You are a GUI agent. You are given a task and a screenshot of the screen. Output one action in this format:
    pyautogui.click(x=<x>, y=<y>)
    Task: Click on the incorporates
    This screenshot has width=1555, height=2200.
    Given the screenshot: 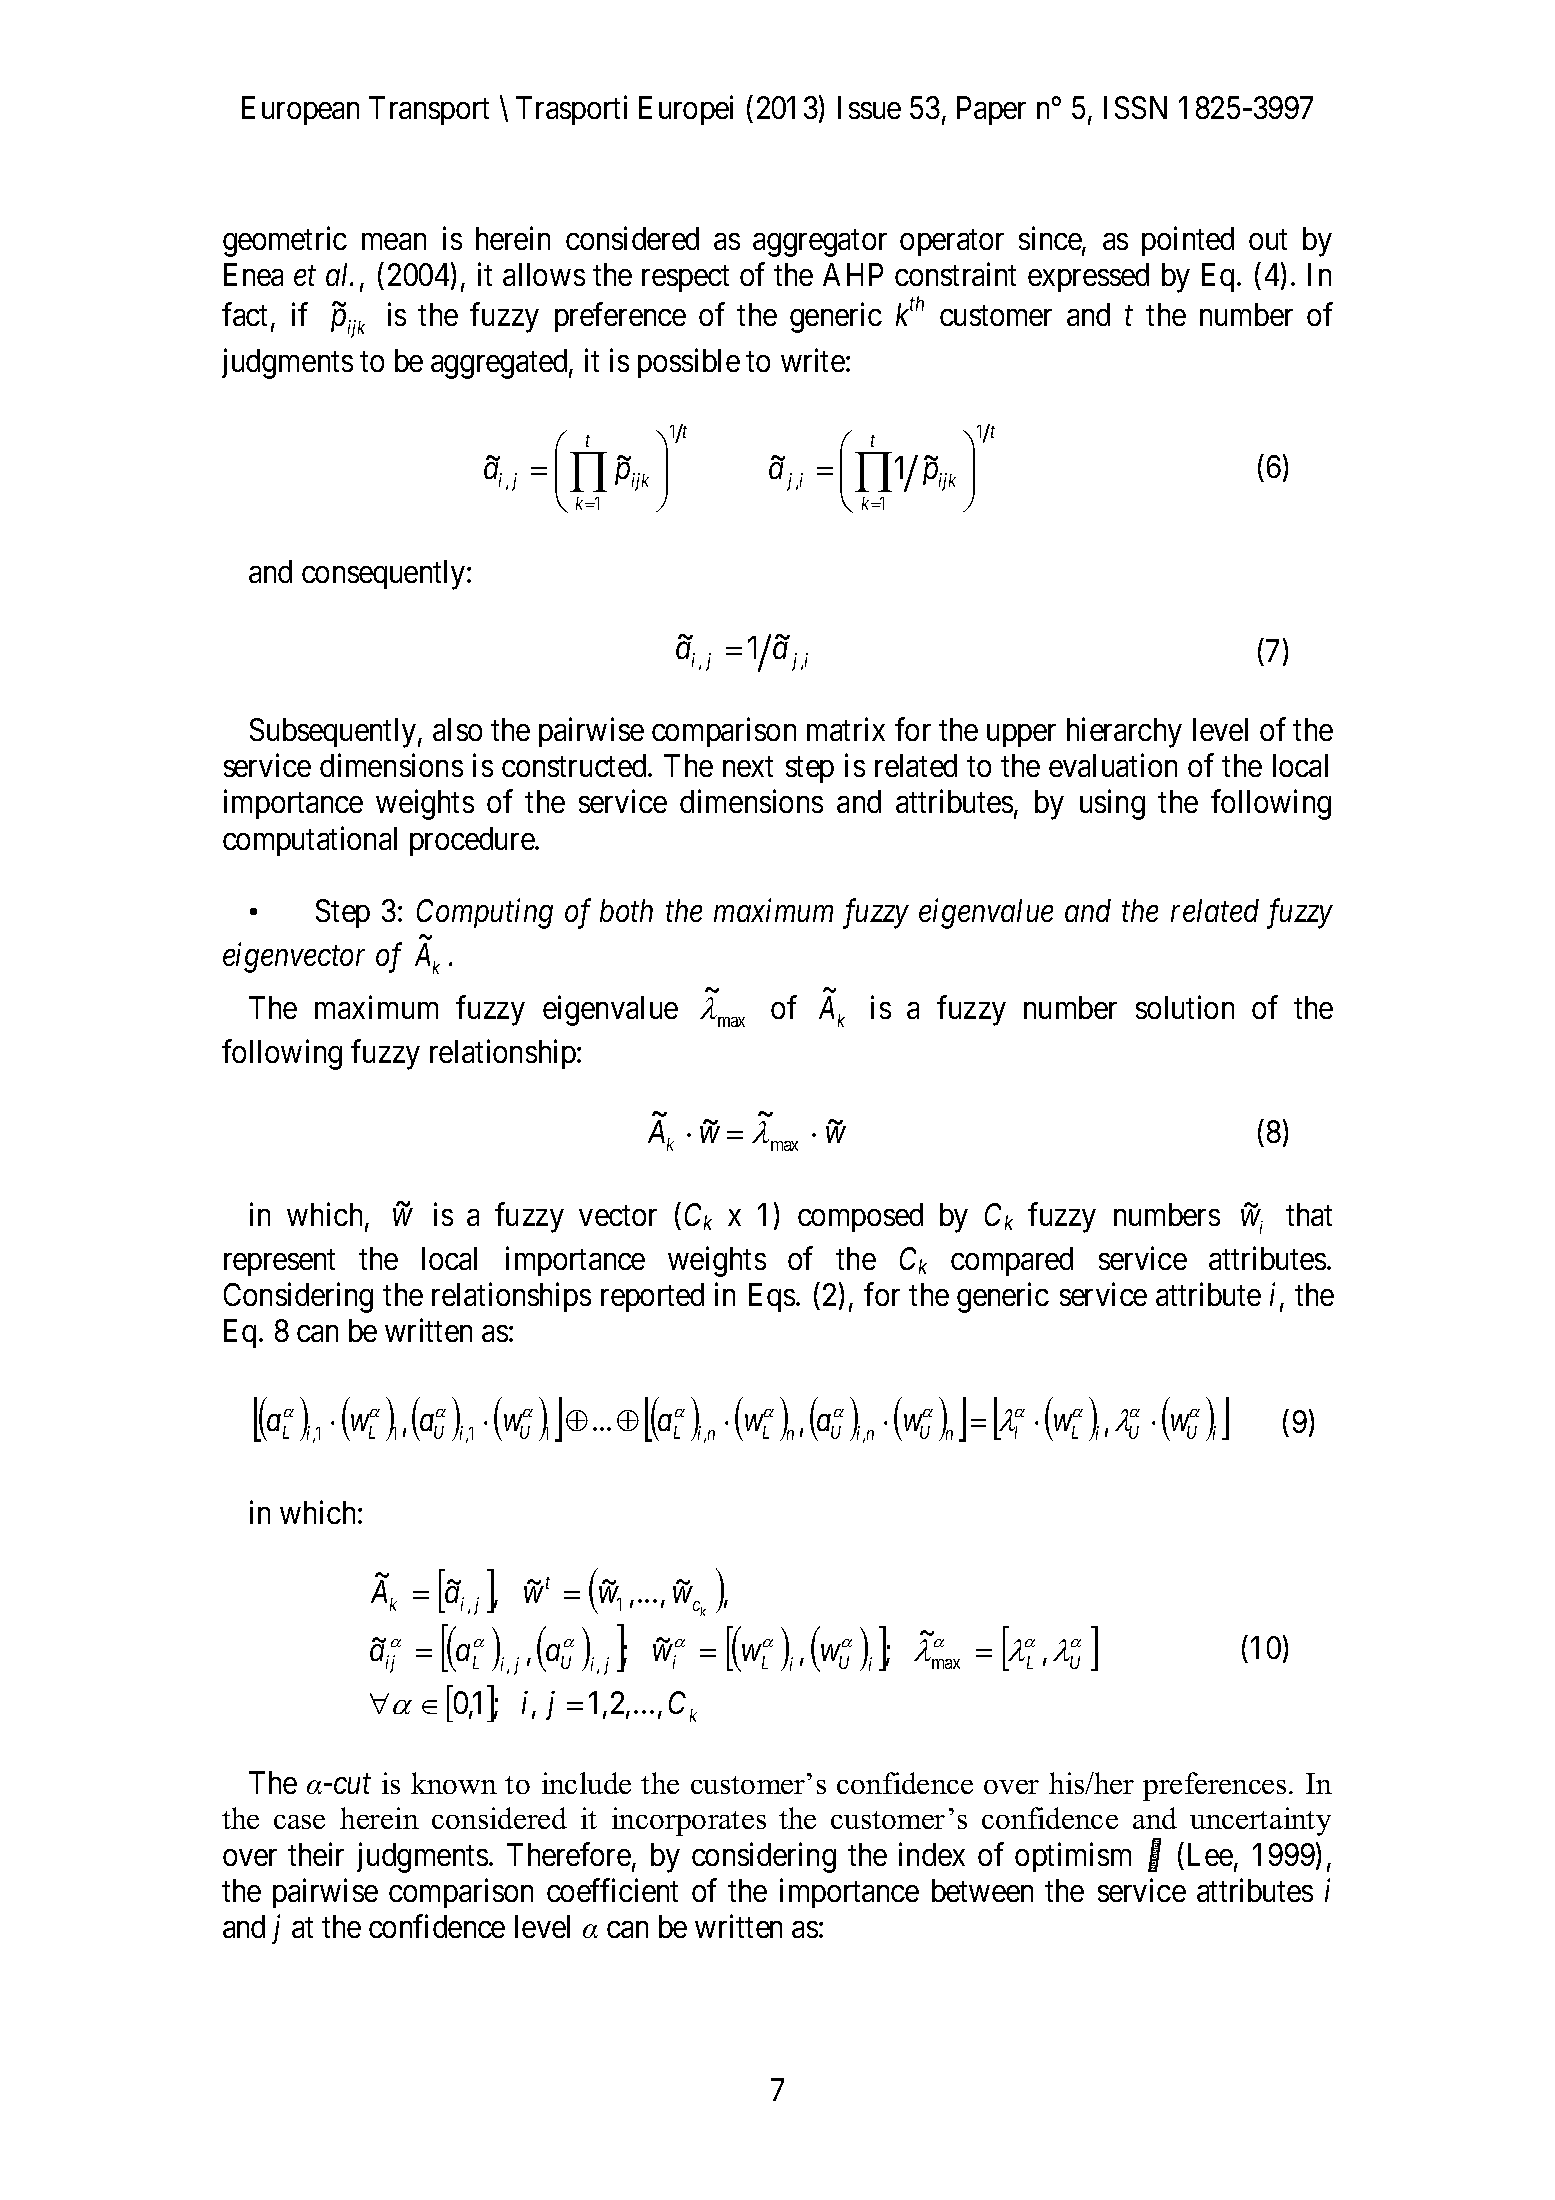 What is the action you would take?
    pyautogui.click(x=689, y=1821)
